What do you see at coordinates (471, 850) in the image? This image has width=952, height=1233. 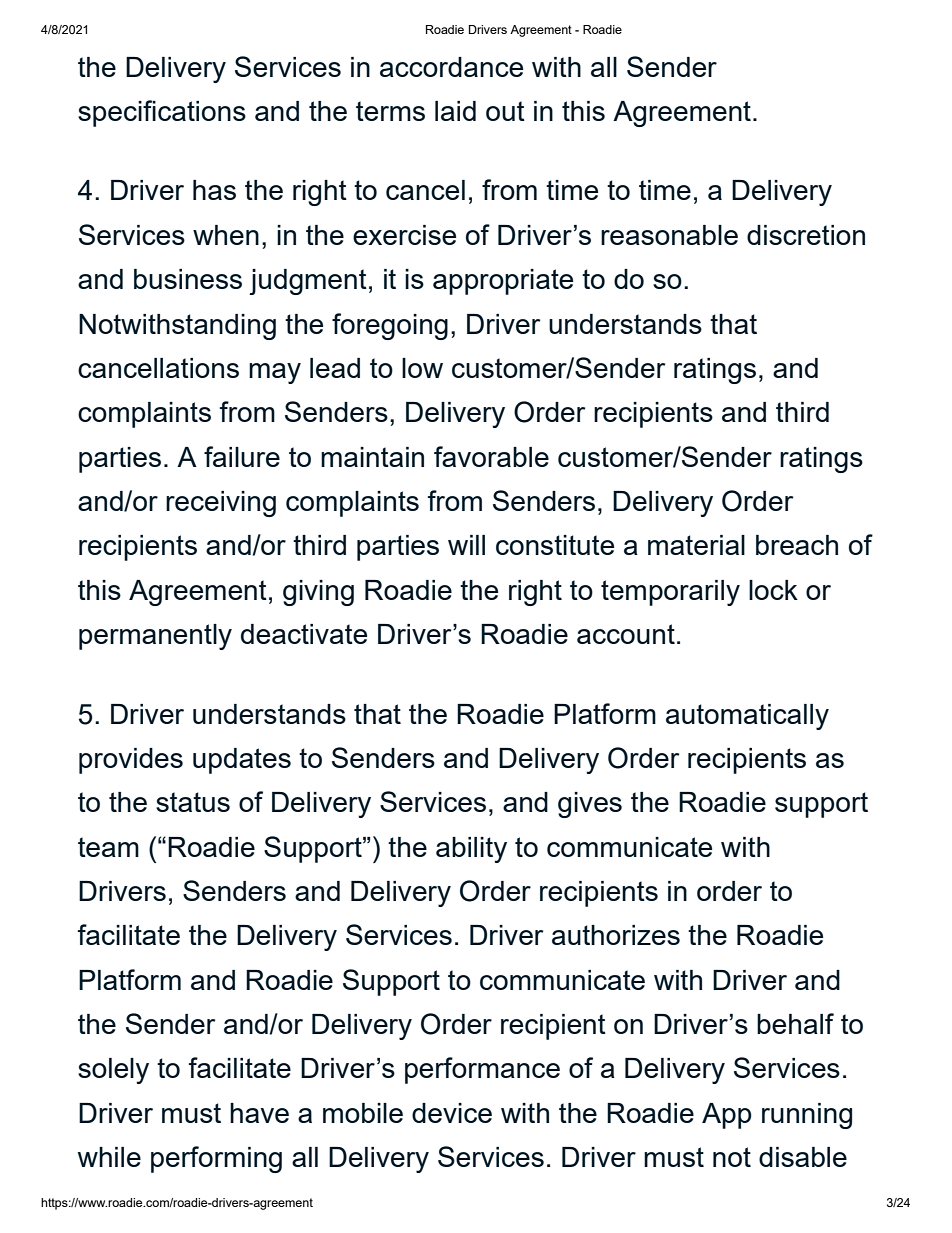 I see `ability` at bounding box center [471, 850].
